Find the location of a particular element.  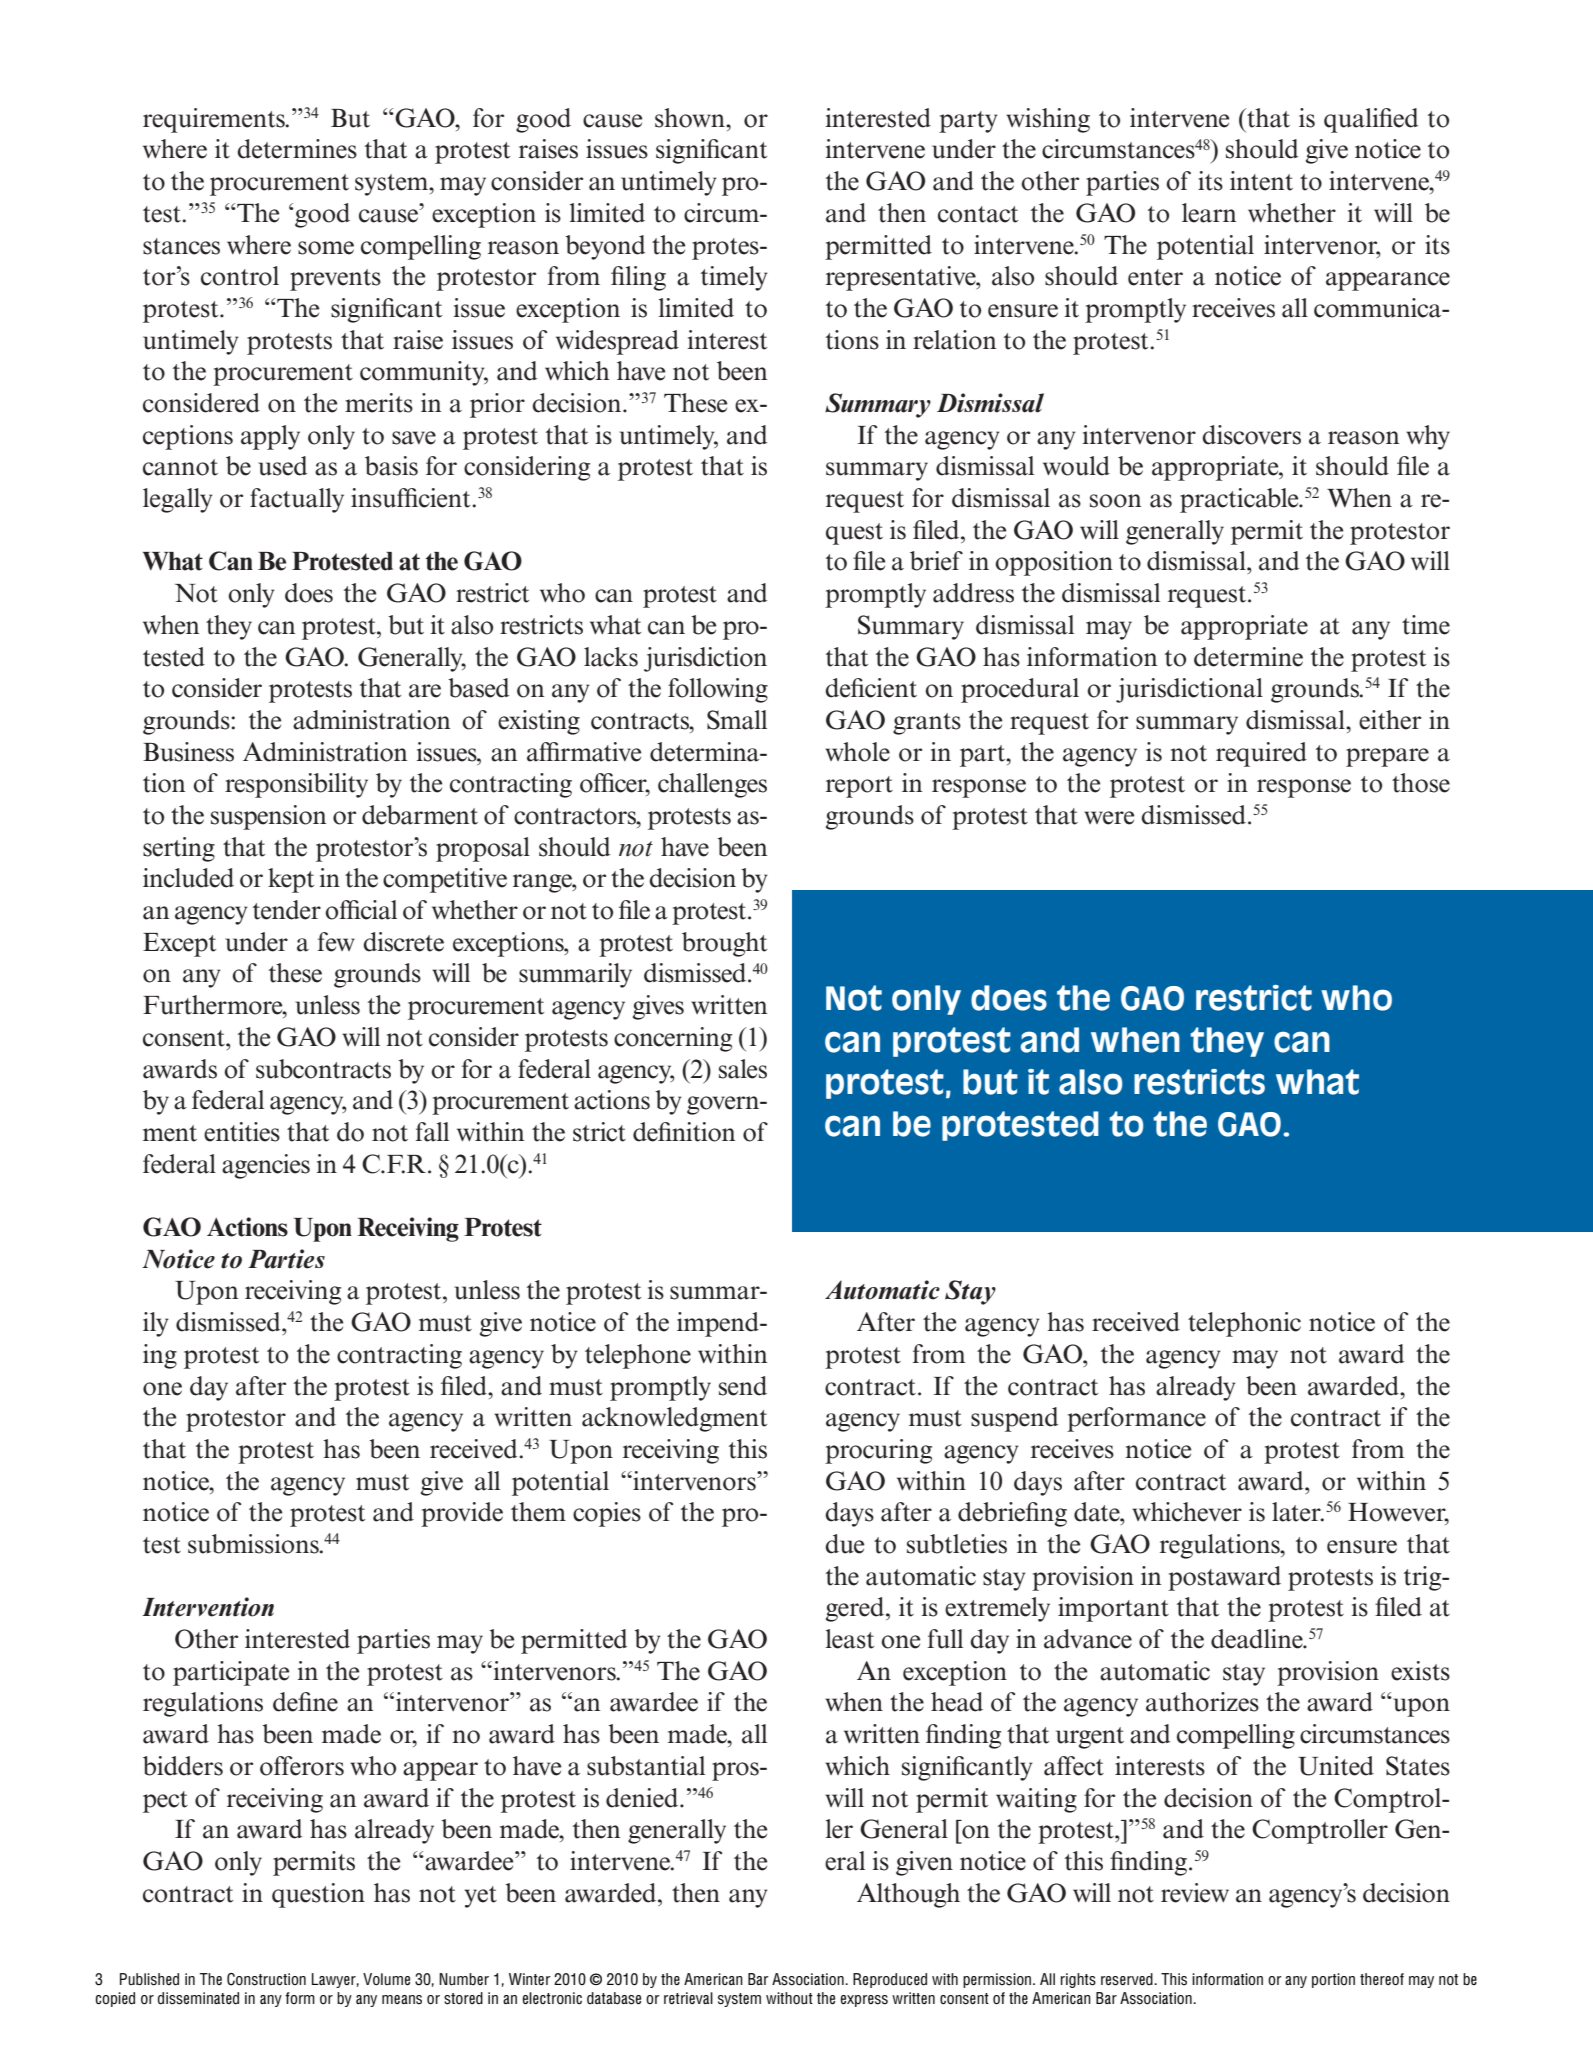

retrieval is located at coordinates (688, 1998).
